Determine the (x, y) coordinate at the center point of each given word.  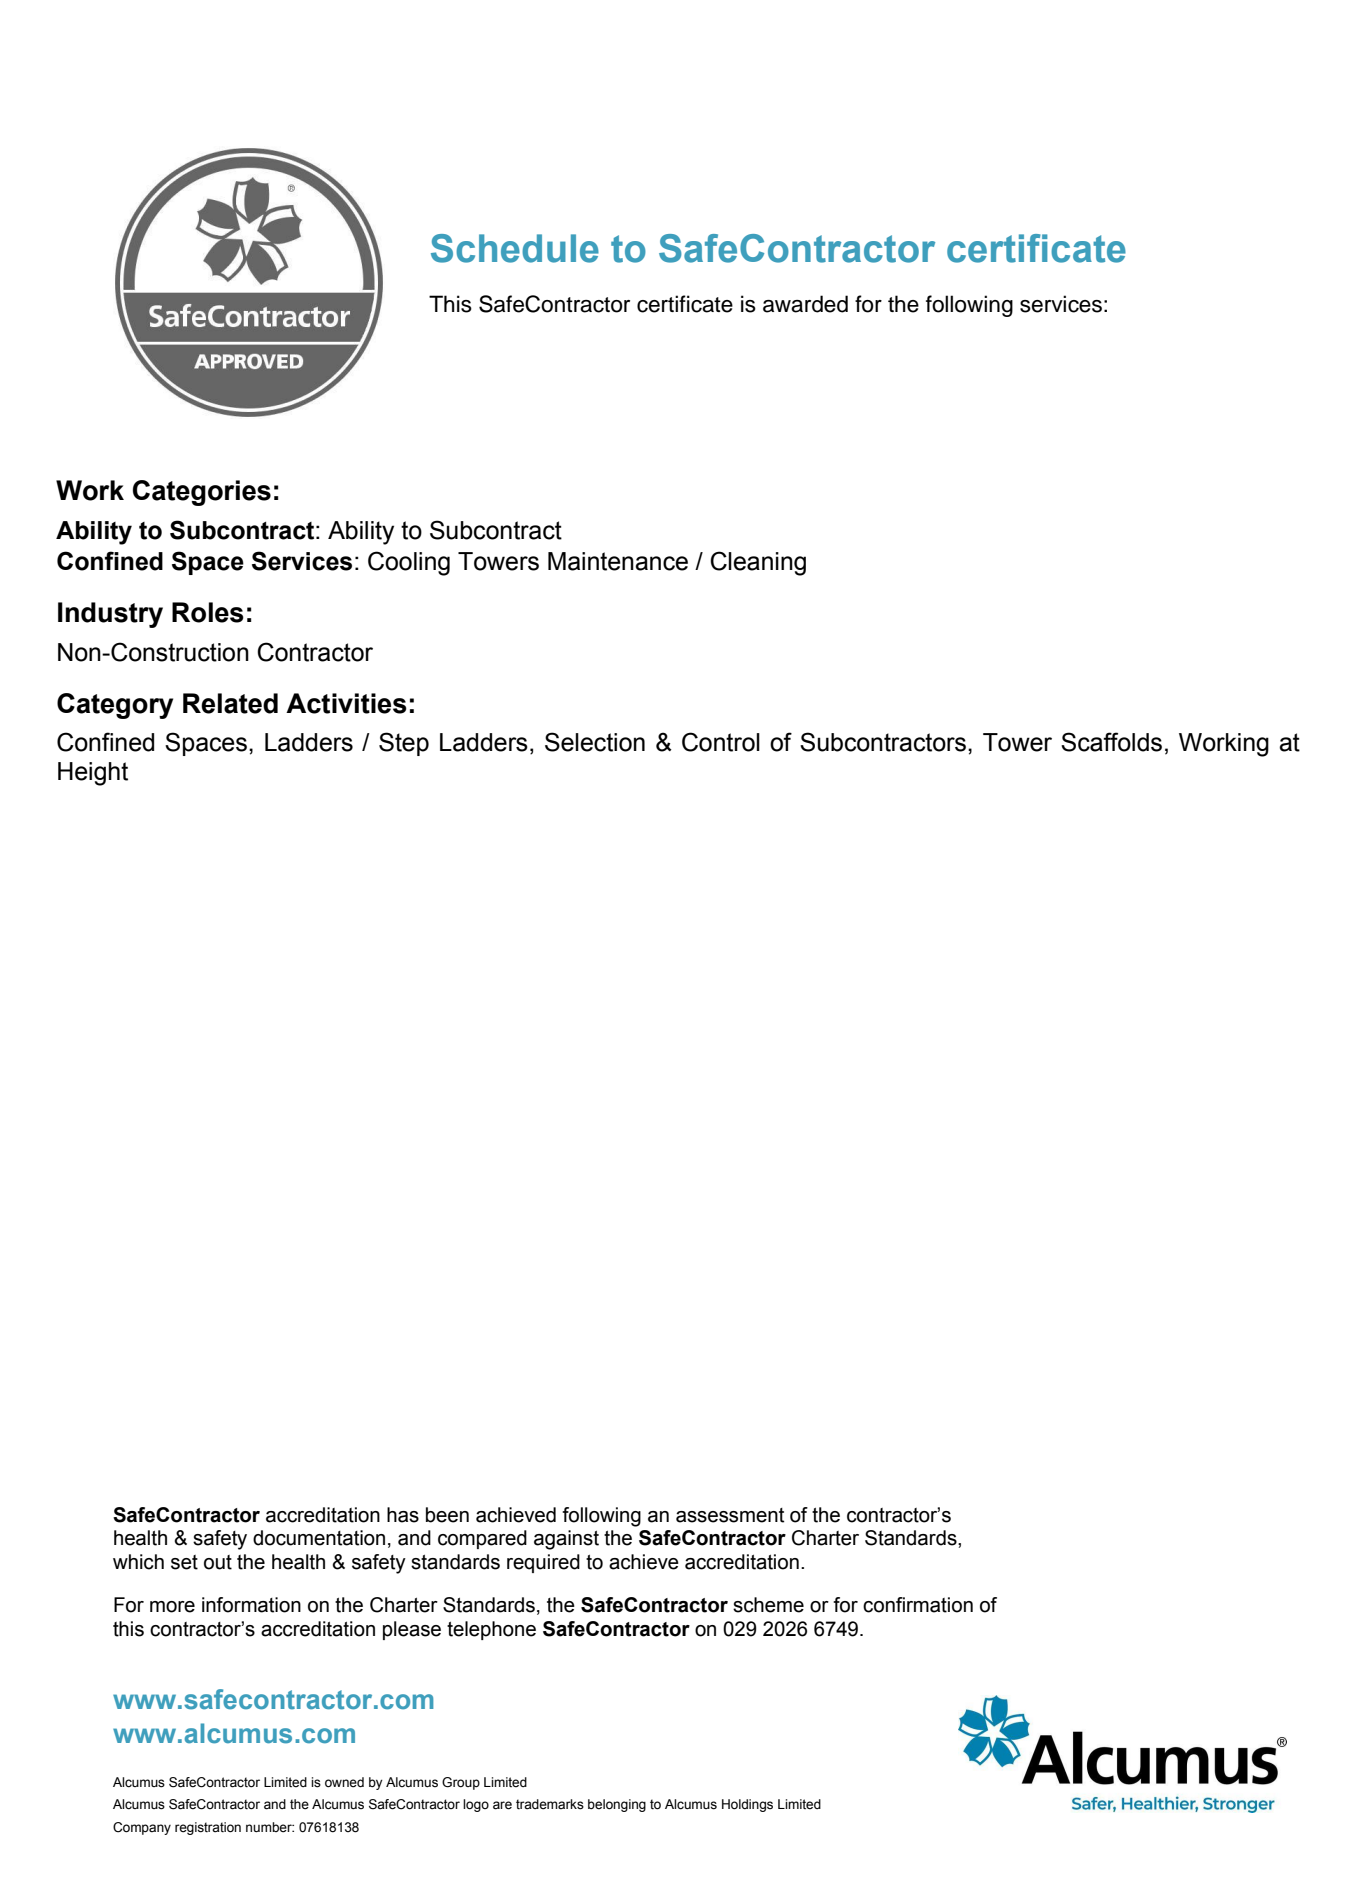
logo (476, 1805)
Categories (202, 493)
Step (404, 744)
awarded (805, 304)
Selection (595, 742)
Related (230, 703)
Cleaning (758, 563)
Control (721, 742)
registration (208, 1828)
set (184, 1562)
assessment (730, 1515)
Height (93, 774)
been (447, 1515)
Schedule (515, 248)
